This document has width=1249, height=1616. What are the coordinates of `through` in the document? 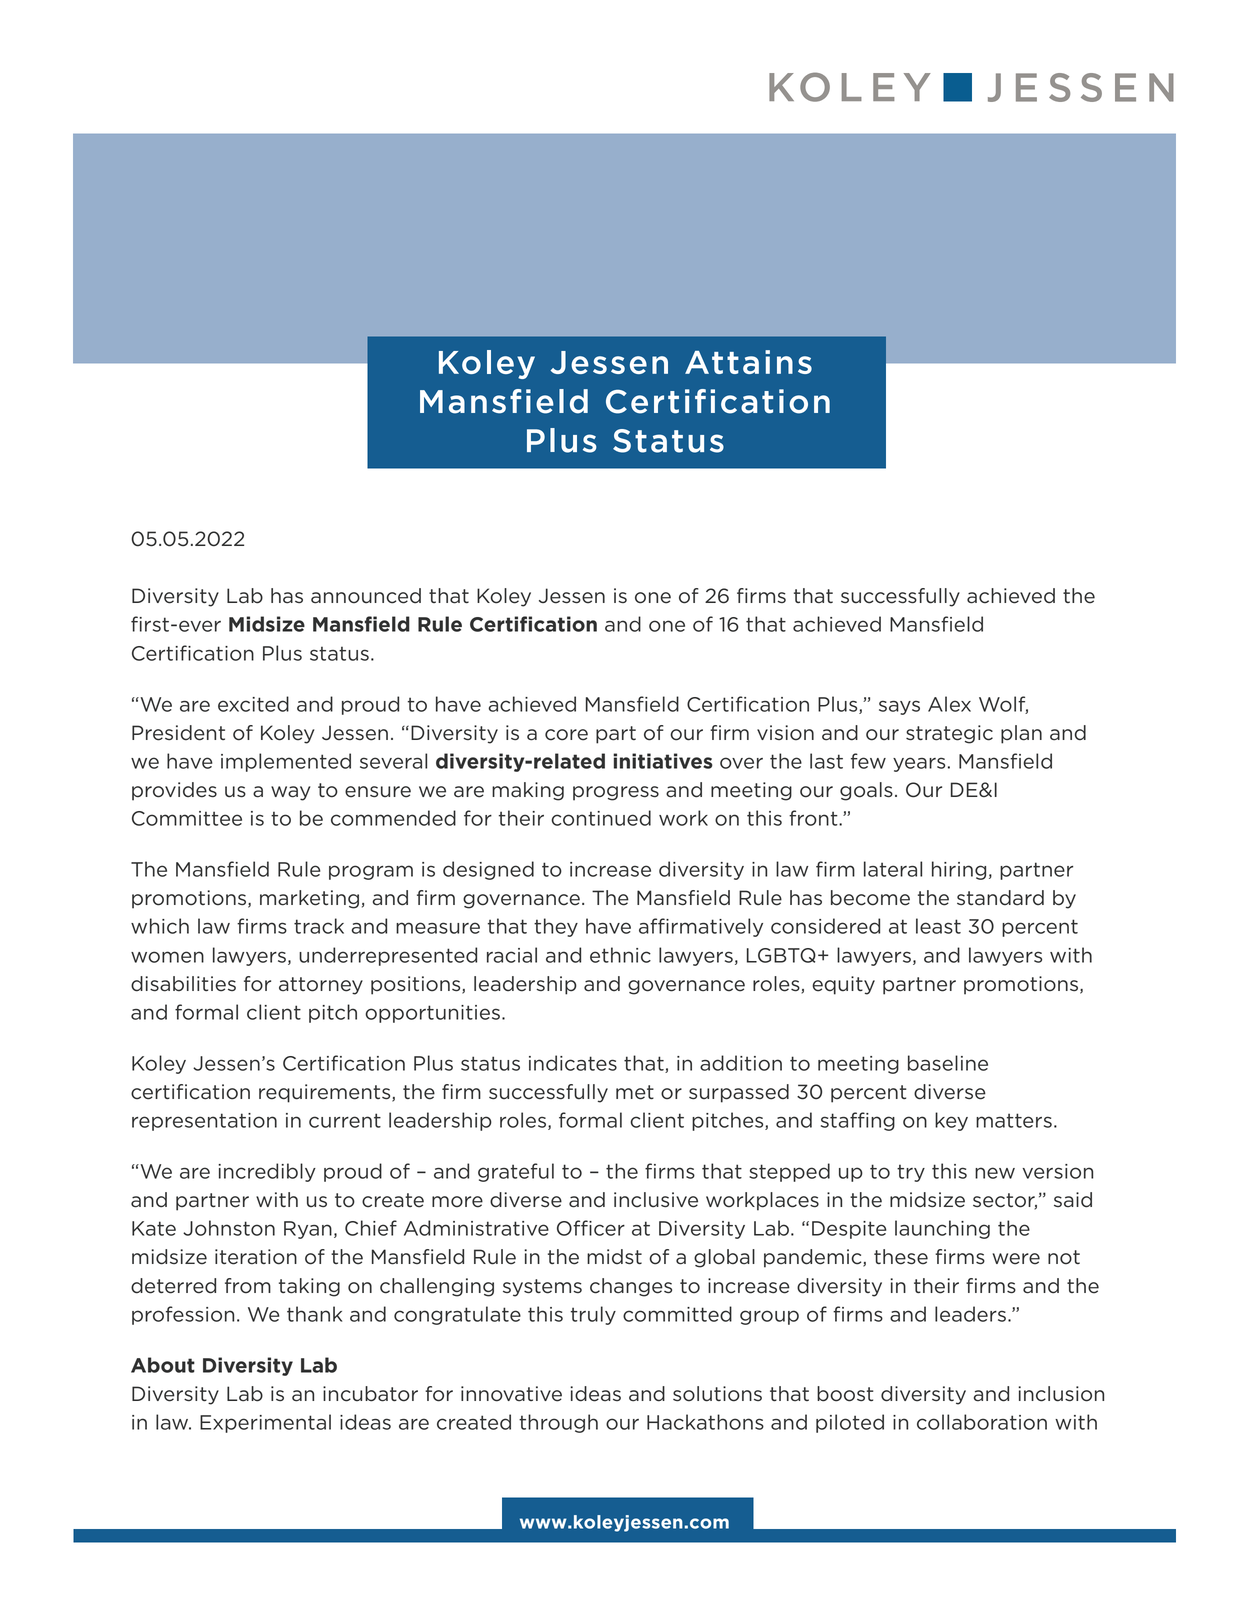 It's located at (558, 1423).
